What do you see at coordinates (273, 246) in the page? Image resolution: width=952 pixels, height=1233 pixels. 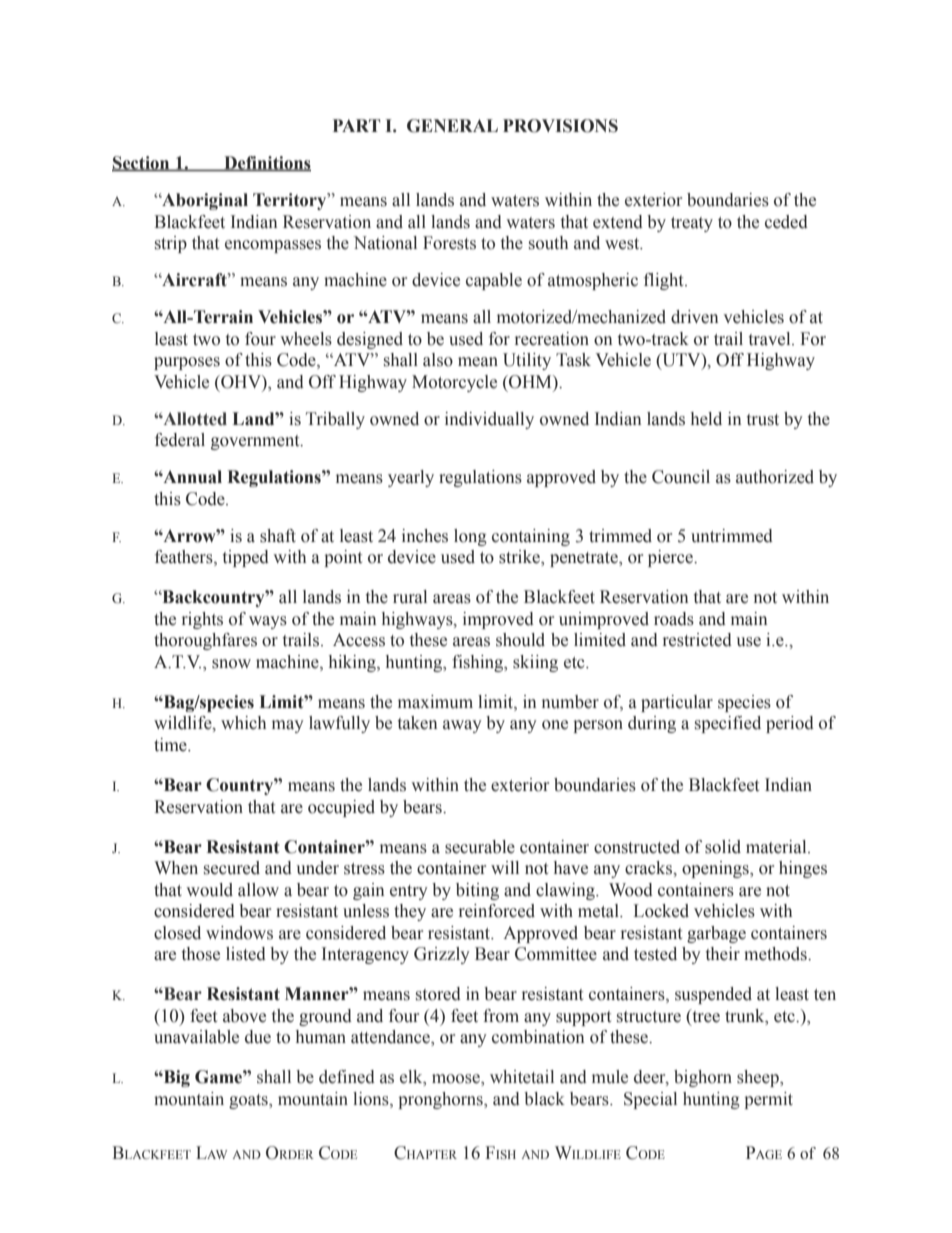 I see `encompasses` at bounding box center [273, 246].
